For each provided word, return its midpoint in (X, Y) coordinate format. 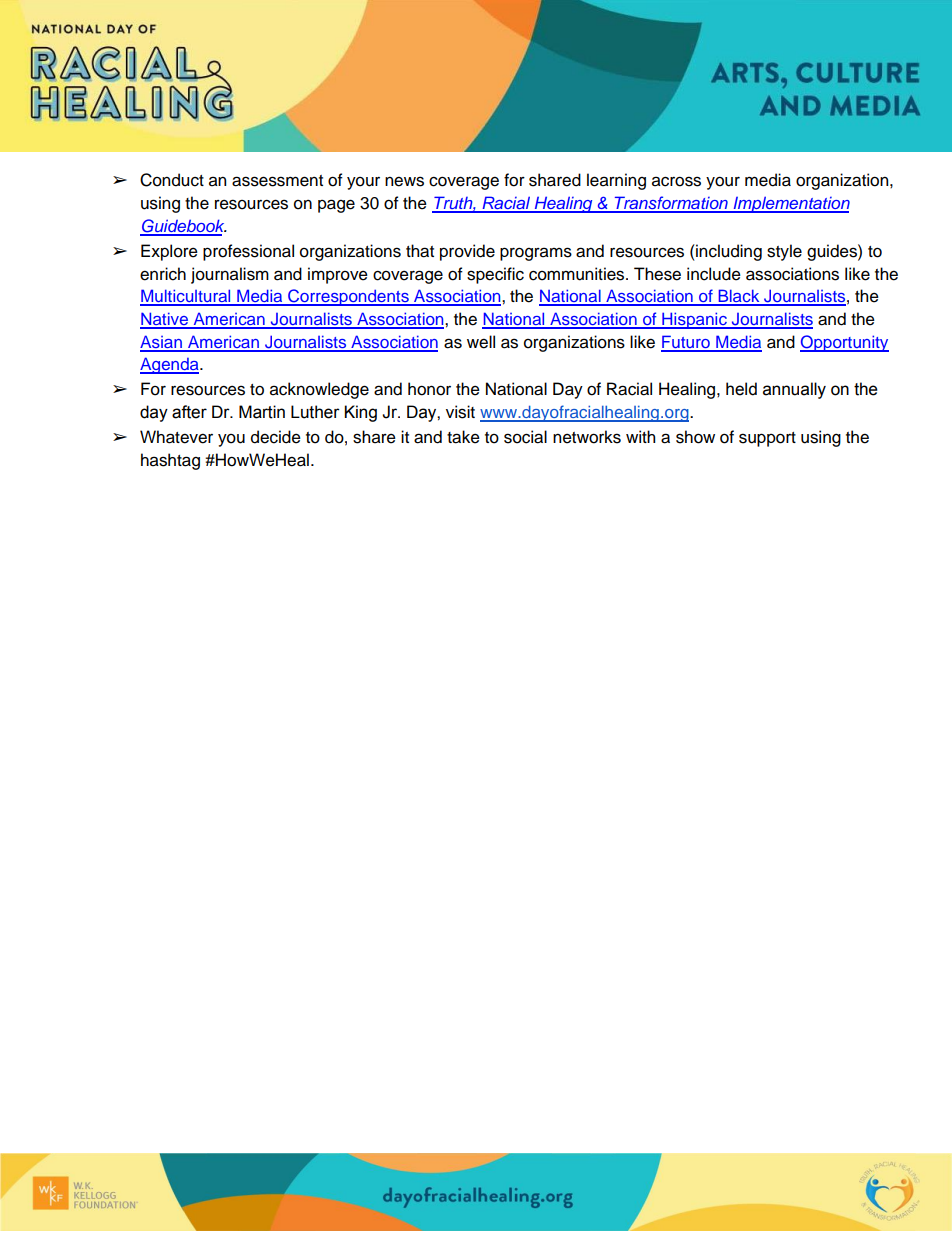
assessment (277, 181)
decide (276, 437)
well (481, 342)
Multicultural (186, 297)
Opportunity (844, 343)
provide (467, 252)
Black (739, 297)
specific (495, 275)
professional (248, 252)
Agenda (170, 365)
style (784, 252)
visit (460, 412)
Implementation (790, 204)
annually (794, 390)
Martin (262, 412)
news (404, 181)
